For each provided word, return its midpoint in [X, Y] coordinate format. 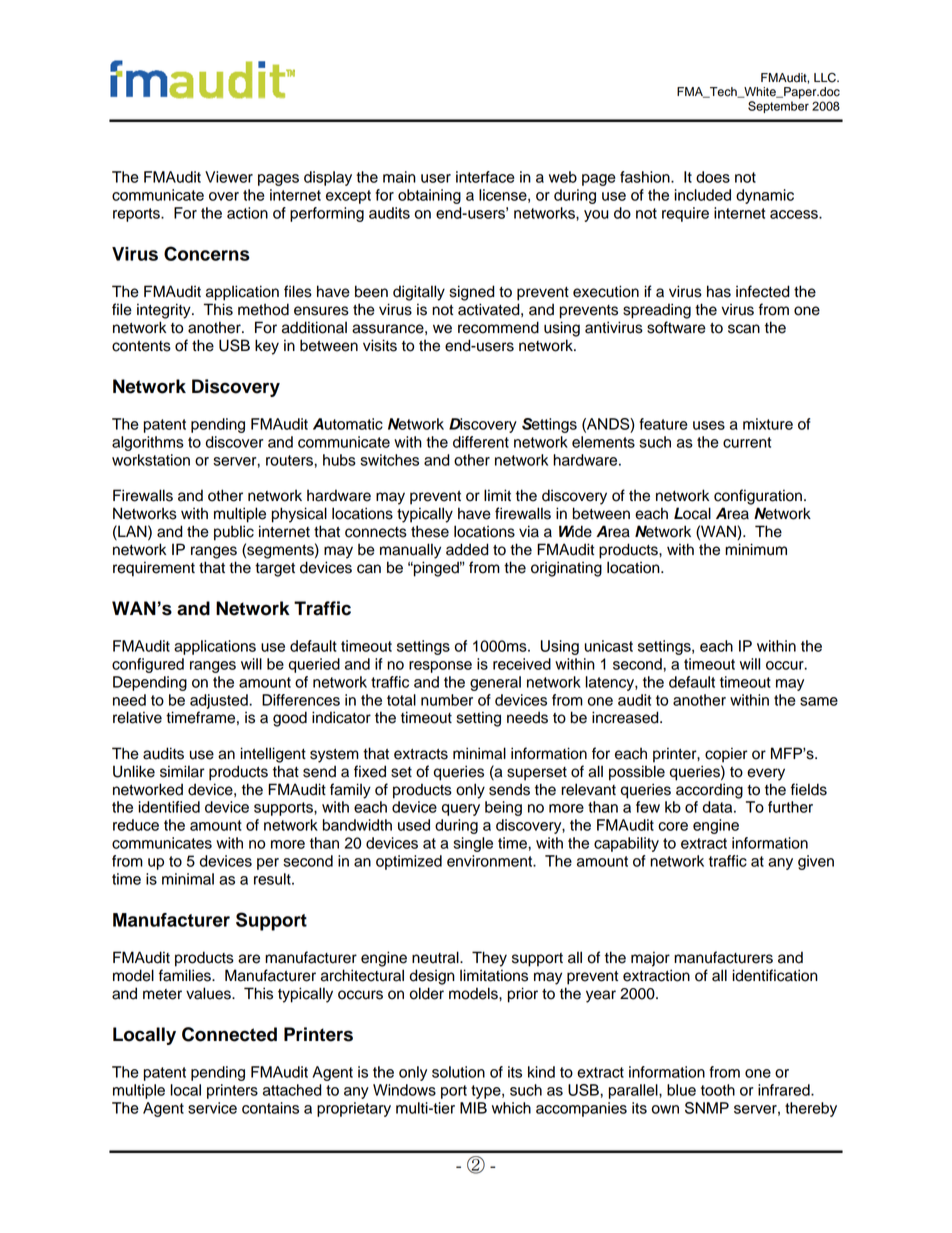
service [212, 1108]
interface [485, 177]
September [778, 107]
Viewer [229, 177]
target [275, 570]
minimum [756, 549]
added [467, 549]
